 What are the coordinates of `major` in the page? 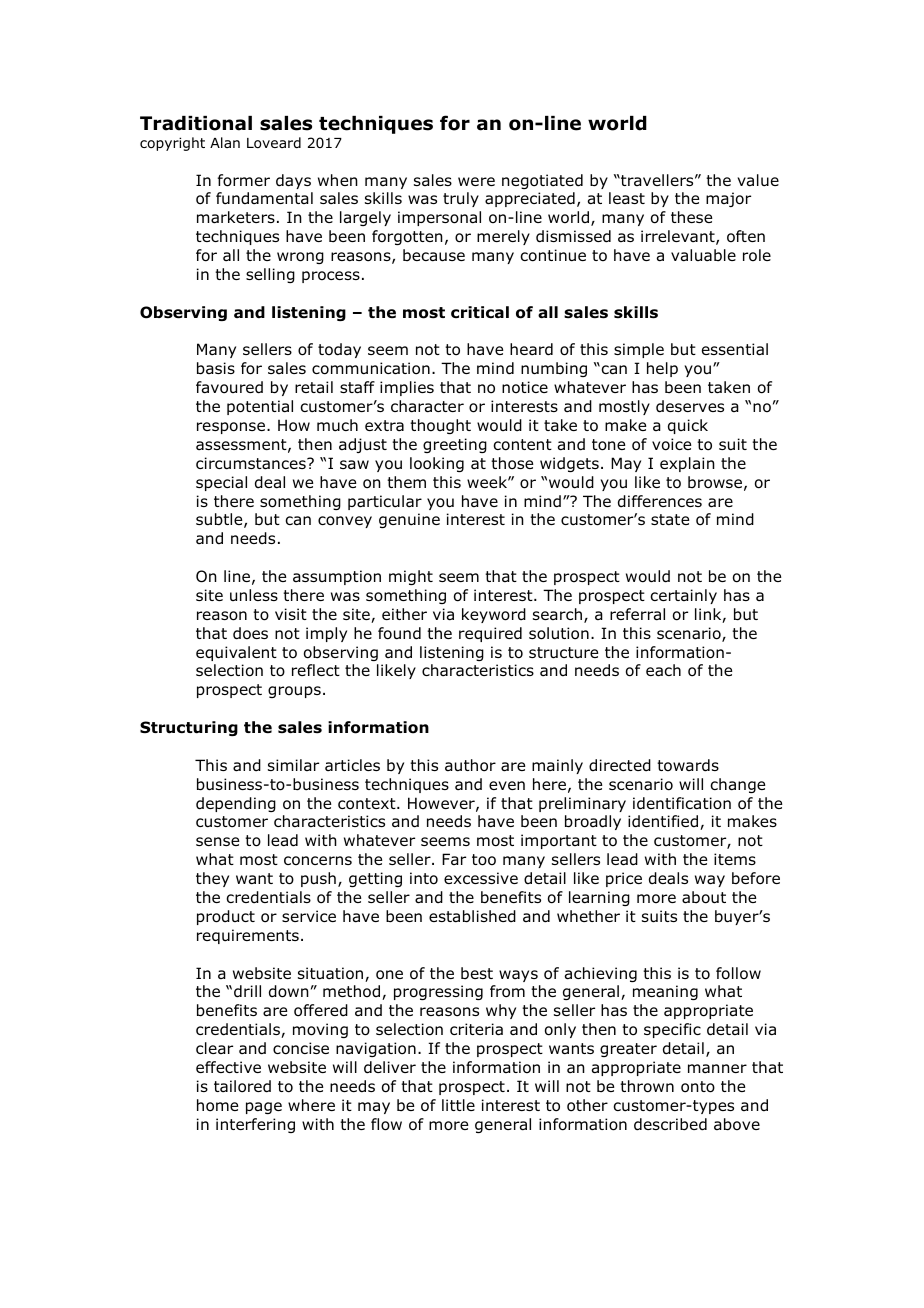 It's located at (728, 199).
